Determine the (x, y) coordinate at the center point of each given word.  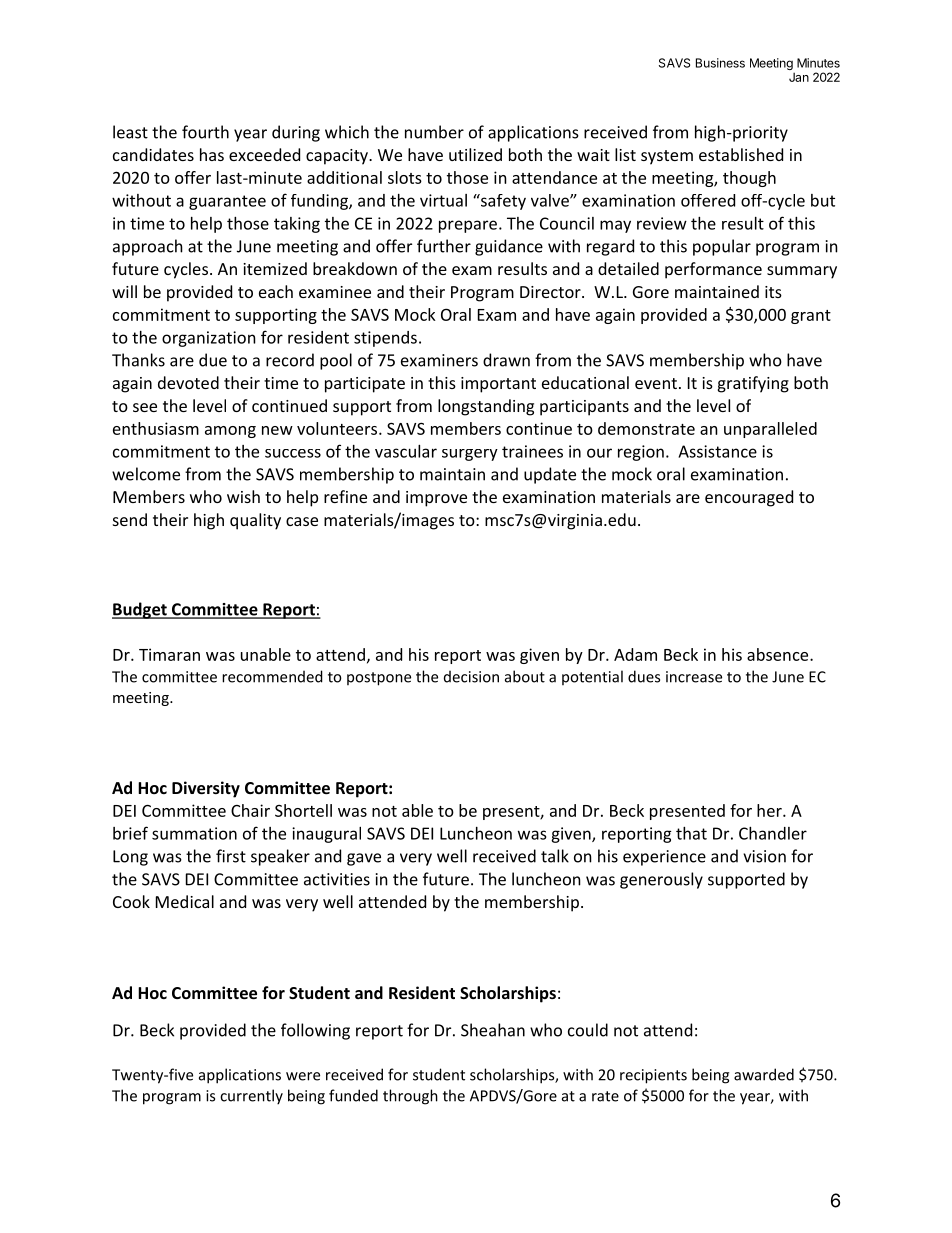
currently (251, 1097)
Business (720, 63)
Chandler (773, 833)
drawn (506, 360)
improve (436, 499)
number (434, 132)
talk (555, 856)
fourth (205, 132)
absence (779, 654)
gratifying (753, 384)
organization (209, 339)
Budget (140, 610)
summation (194, 833)
